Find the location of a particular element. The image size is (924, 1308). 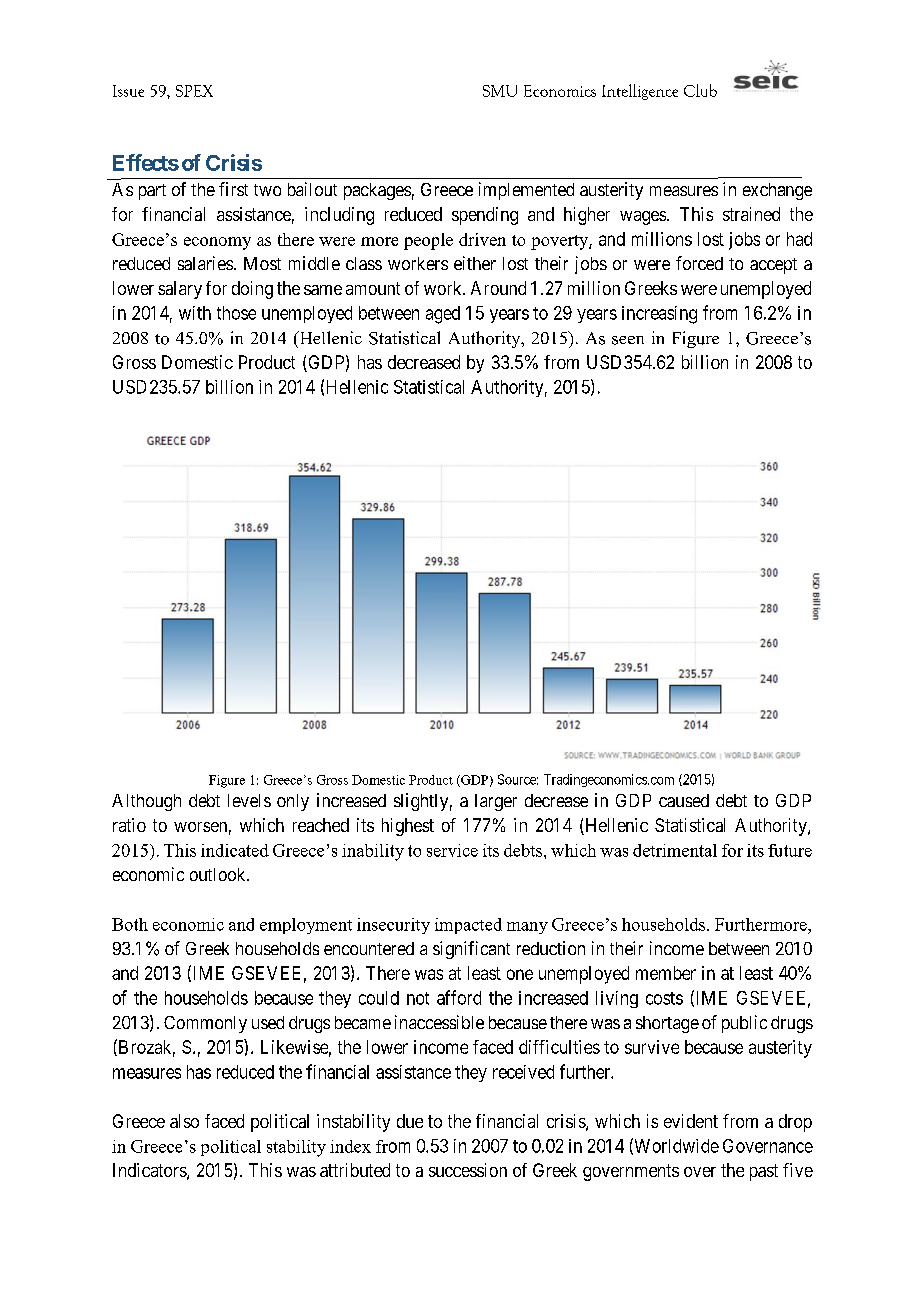

larger is located at coordinates (496, 802).
